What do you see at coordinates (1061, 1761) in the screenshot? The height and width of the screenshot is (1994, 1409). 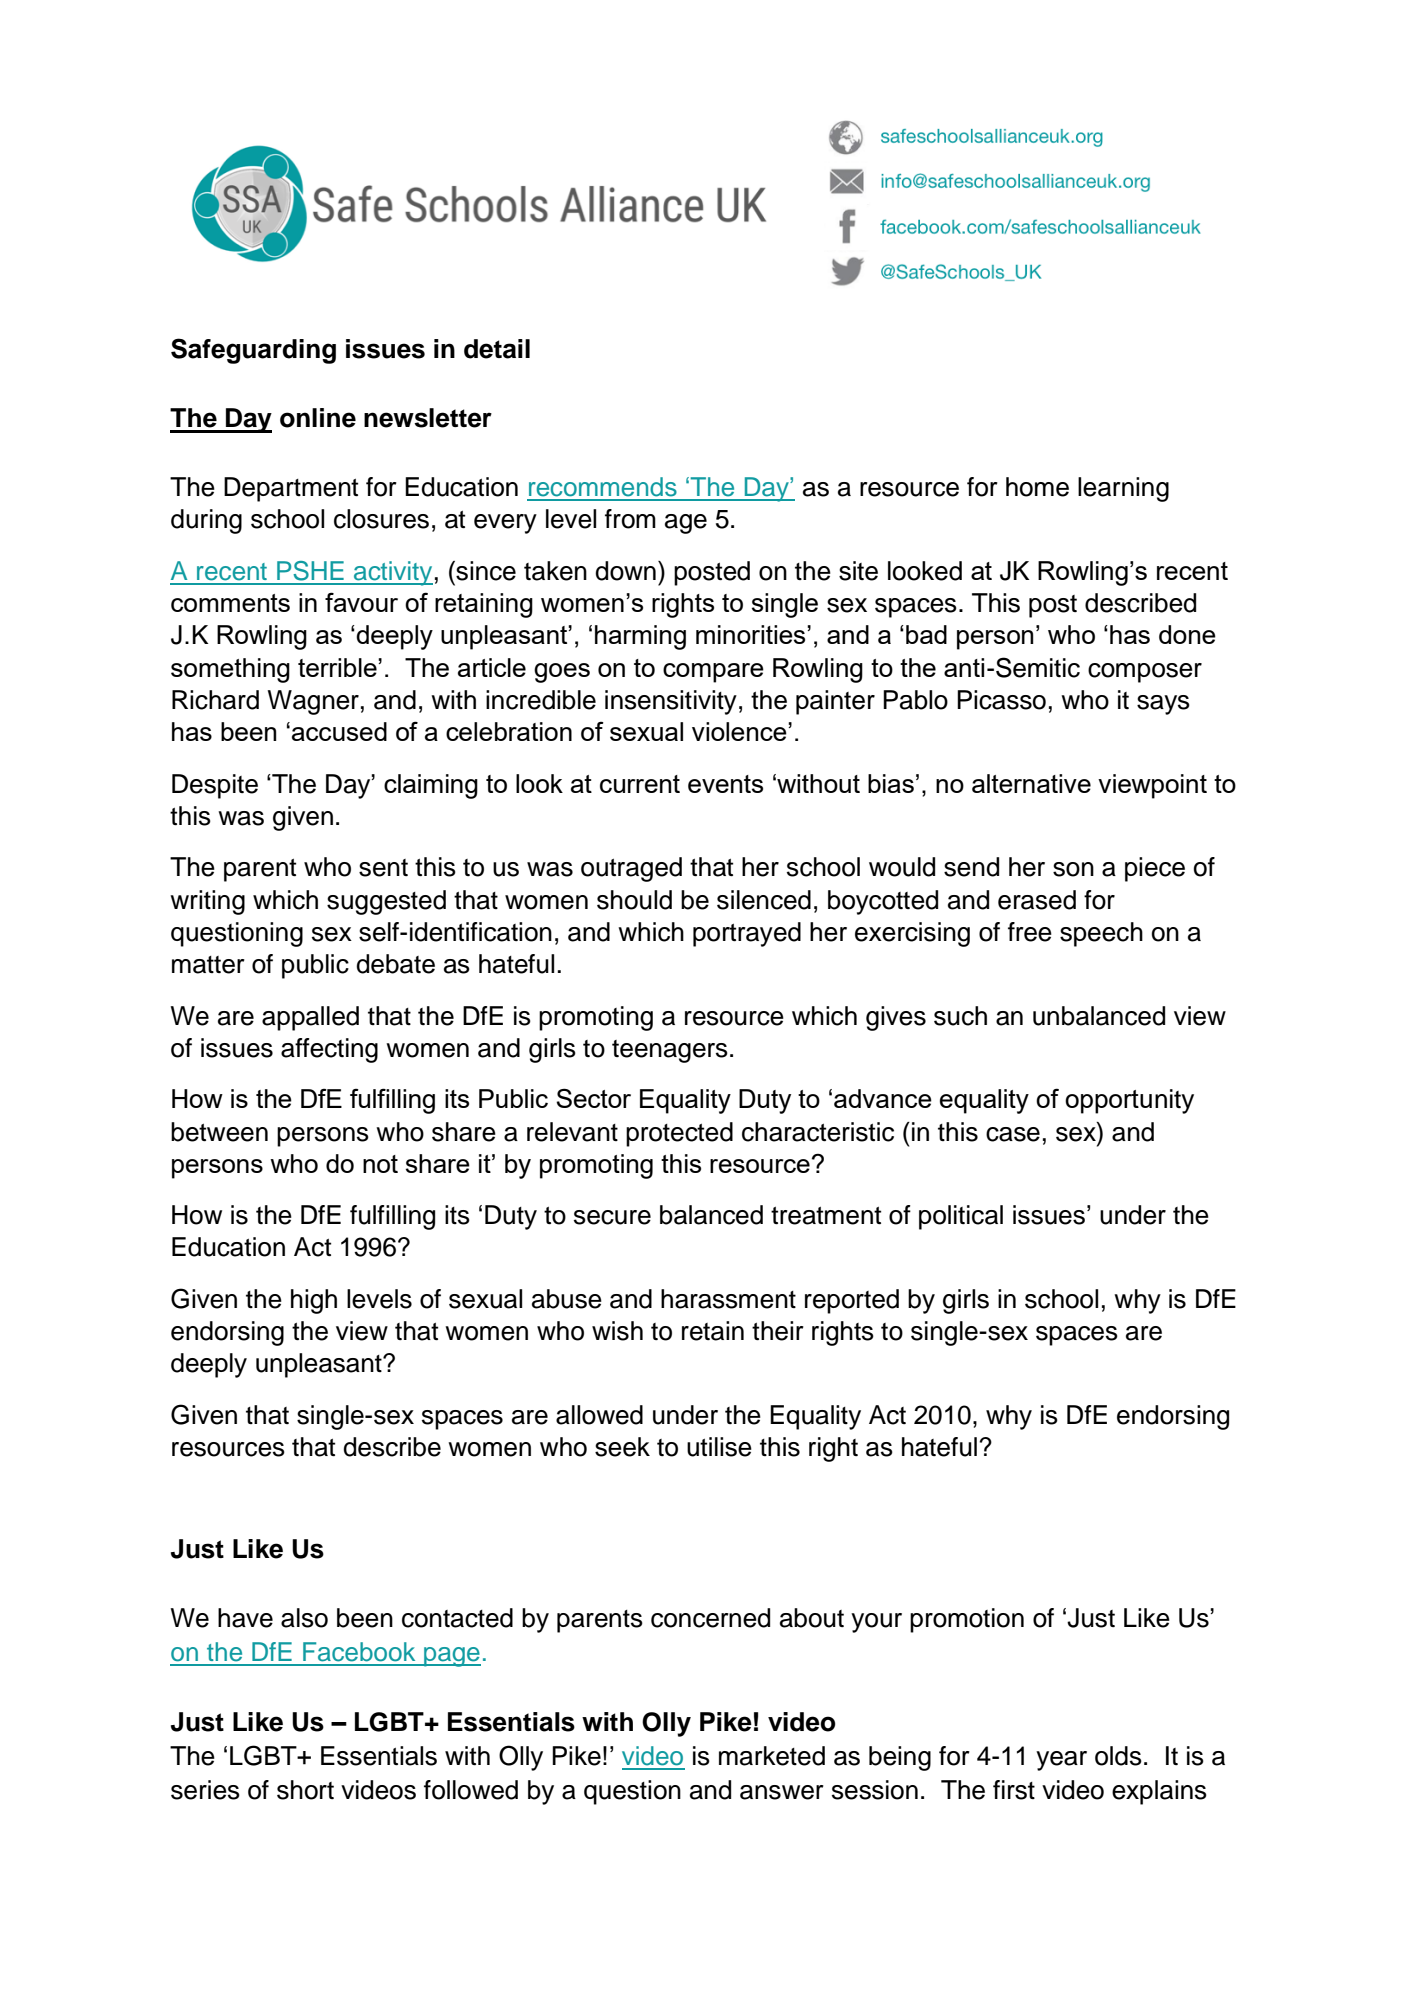 I see `year` at bounding box center [1061, 1761].
